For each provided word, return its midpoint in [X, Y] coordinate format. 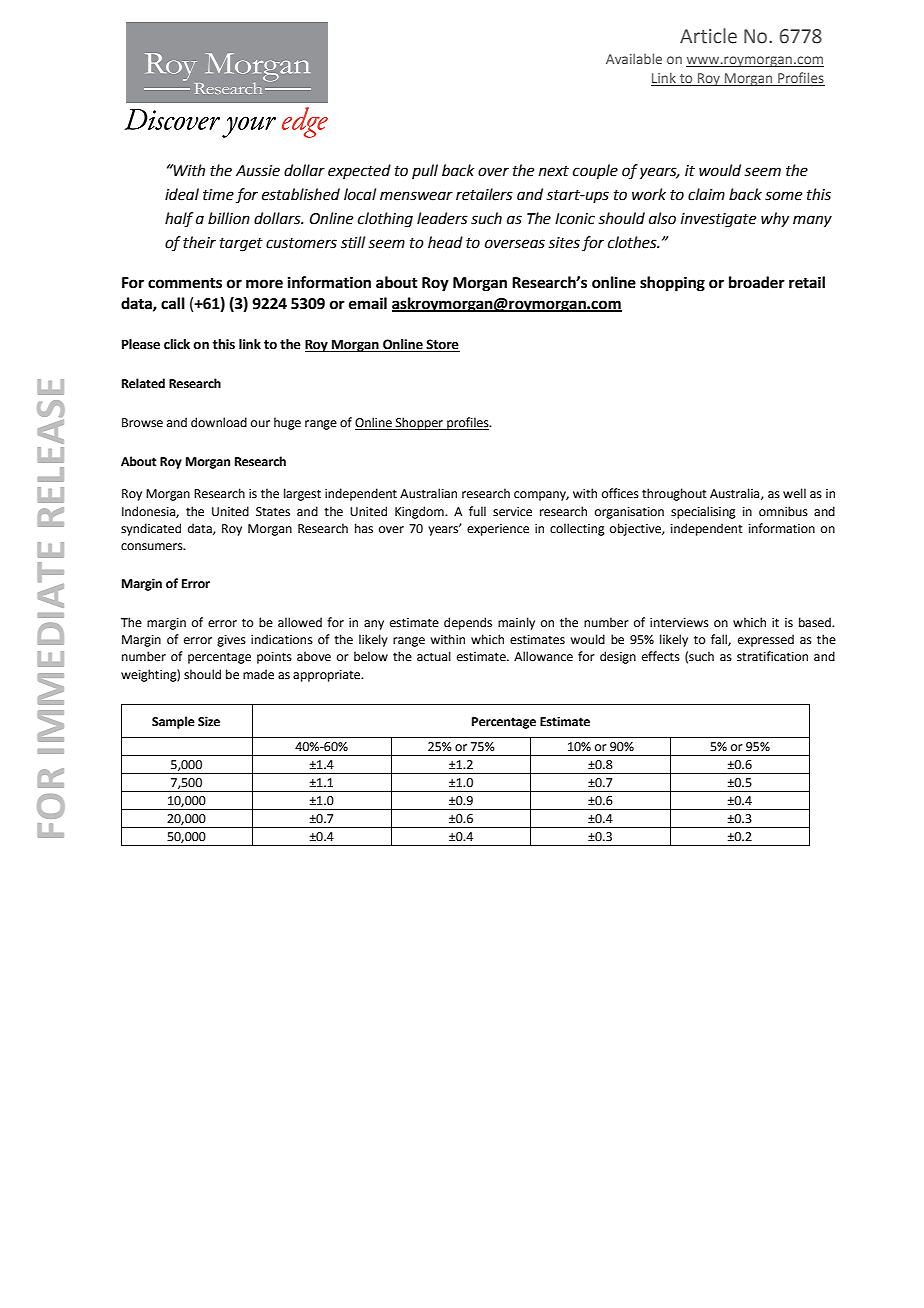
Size [209, 722]
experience [498, 530]
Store [442, 345]
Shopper [419, 423]
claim [706, 194]
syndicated [151, 529]
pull [425, 171]
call [173, 303]
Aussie [258, 171]
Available [634, 58]
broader [757, 282]
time [218, 195]
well [794, 493]
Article [708, 36]
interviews [679, 623]
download [219, 422]
